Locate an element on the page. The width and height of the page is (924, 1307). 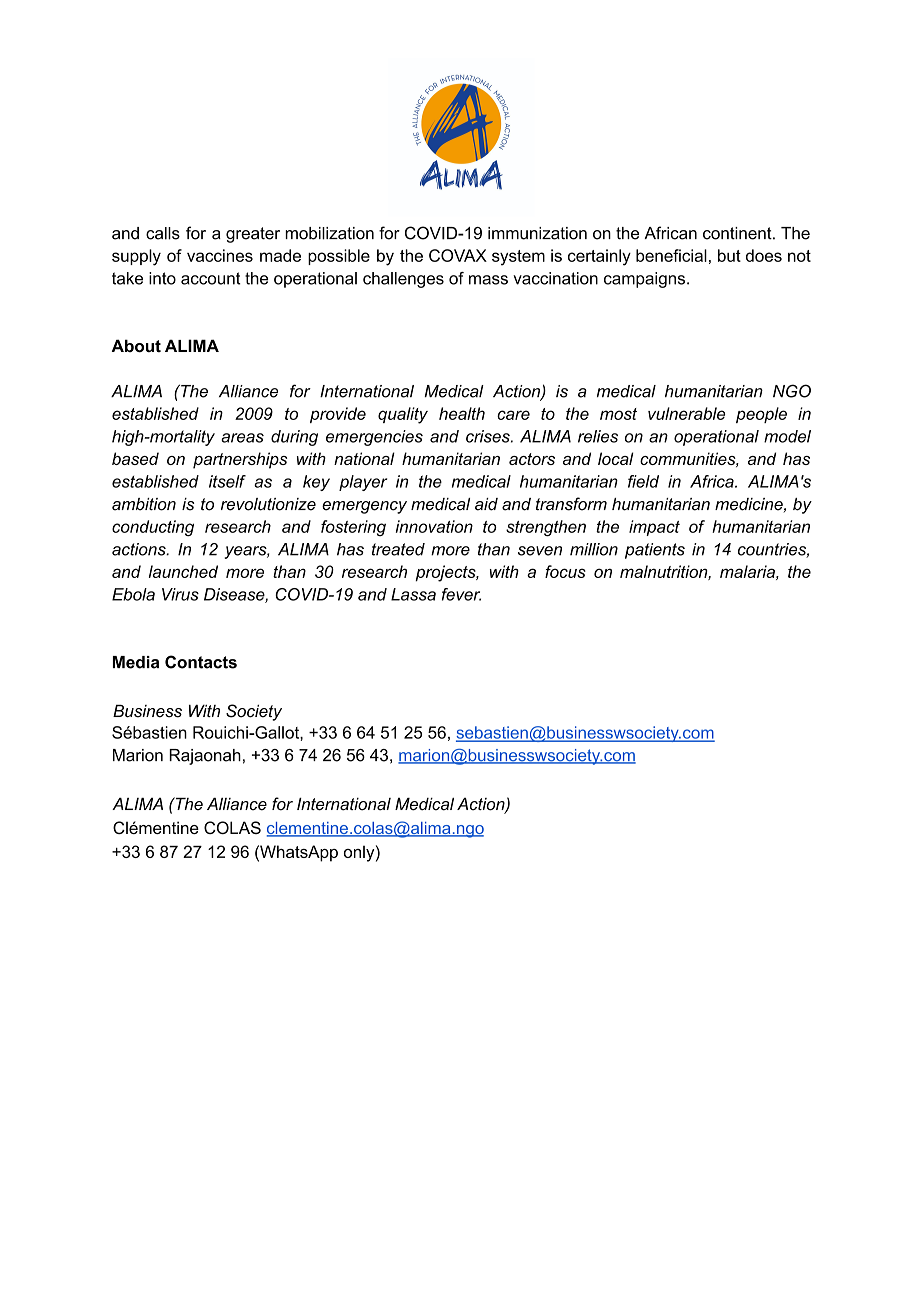
actors is located at coordinates (532, 459).
